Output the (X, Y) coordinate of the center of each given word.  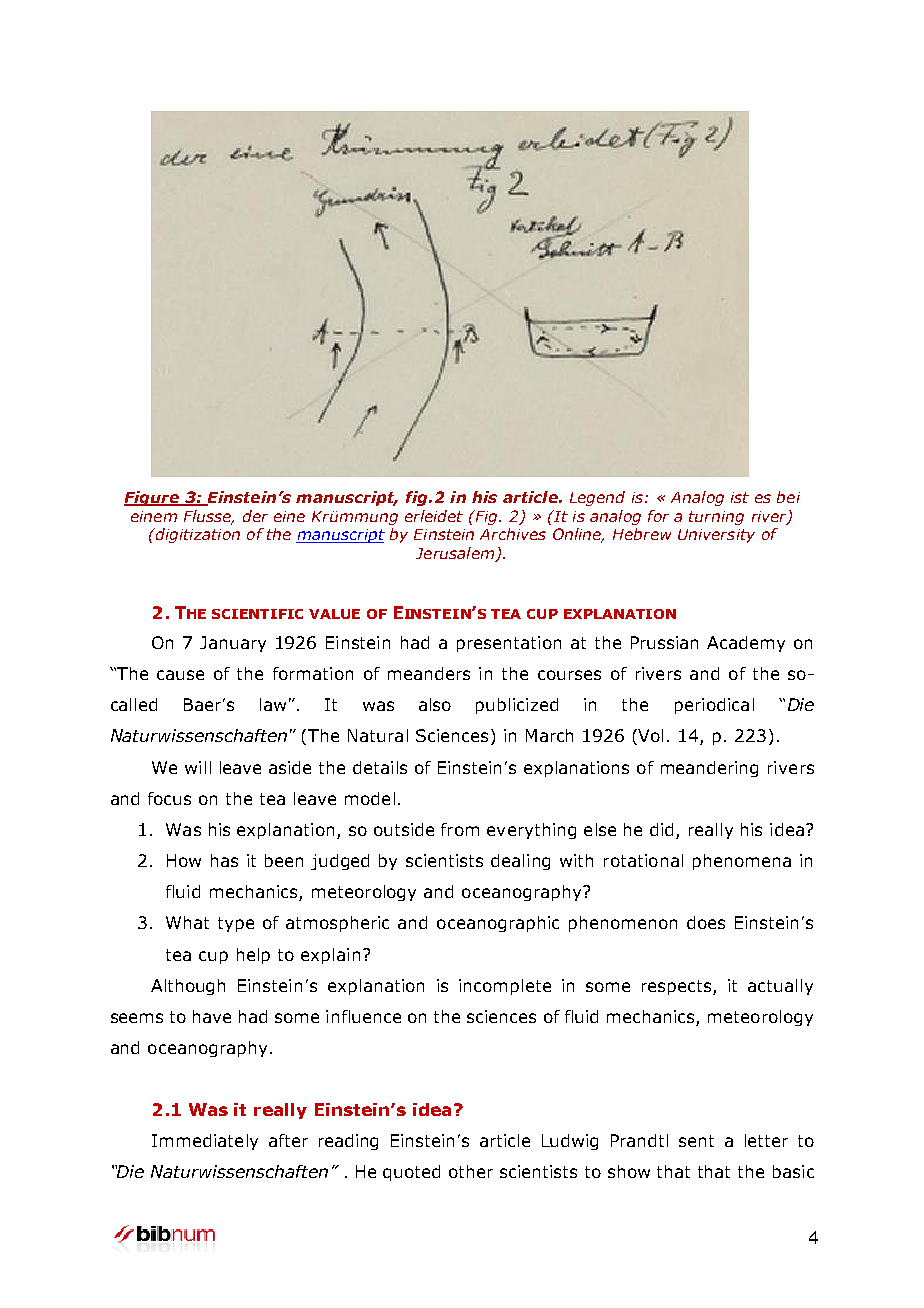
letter (766, 1140)
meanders (429, 673)
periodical (714, 706)
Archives (513, 534)
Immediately (205, 1142)
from (460, 829)
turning (716, 518)
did (661, 829)
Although (188, 987)
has (224, 860)
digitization (197, 535)
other (471, 1171)
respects (678, 987)
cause (180, 675)
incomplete (505, 987)
